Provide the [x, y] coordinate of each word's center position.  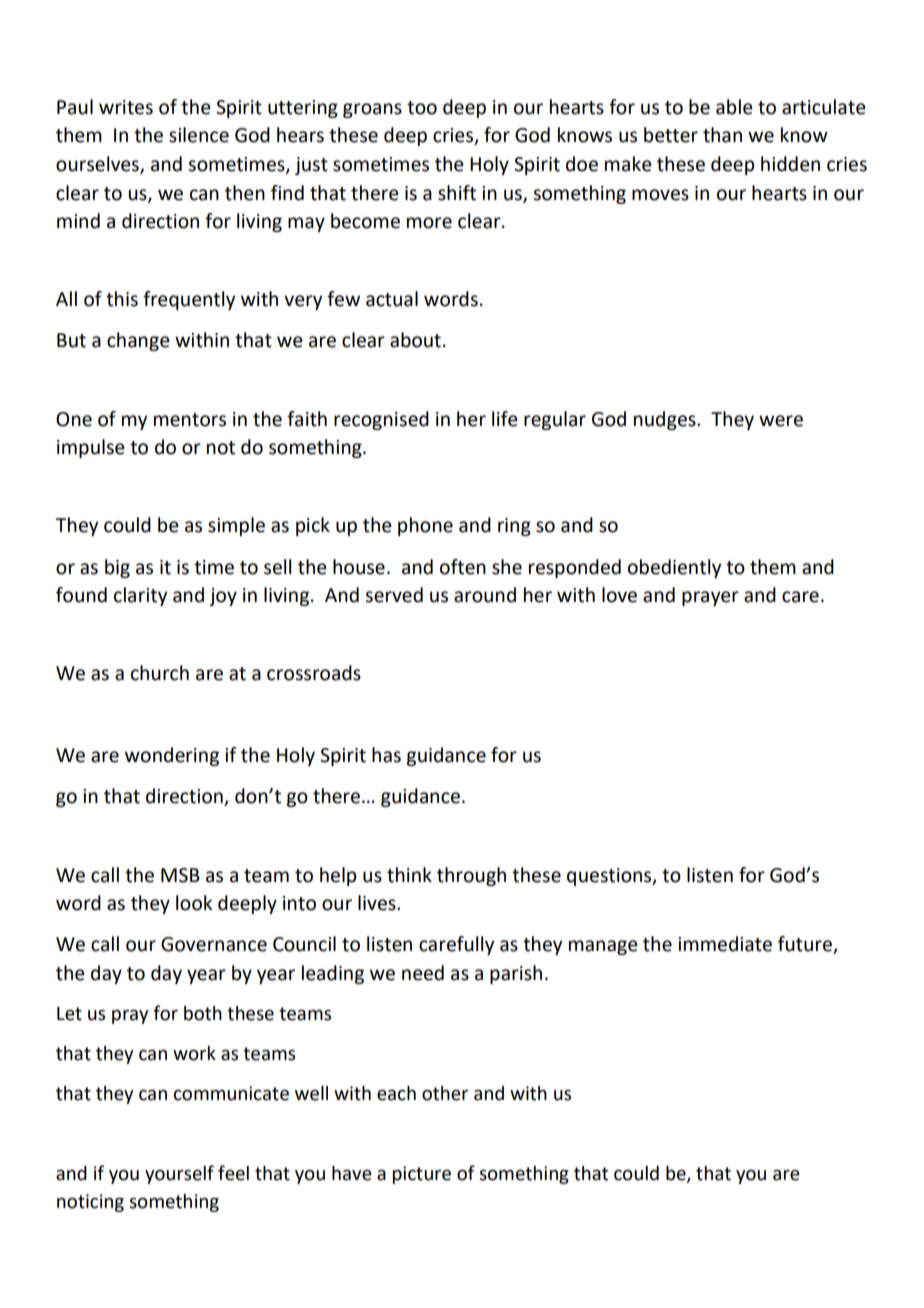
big [117, 568]
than [722, 135]
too [422, 108]
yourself [179, 1174]
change [138, 341]
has [386, 755]
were [781, 421]
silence [199, 135]
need [423, 973]
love [619, 595]
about [415, 340]
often [463, 567]
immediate [725, 944]
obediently [674, 568]
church [160, 673]
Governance [214, 944]
